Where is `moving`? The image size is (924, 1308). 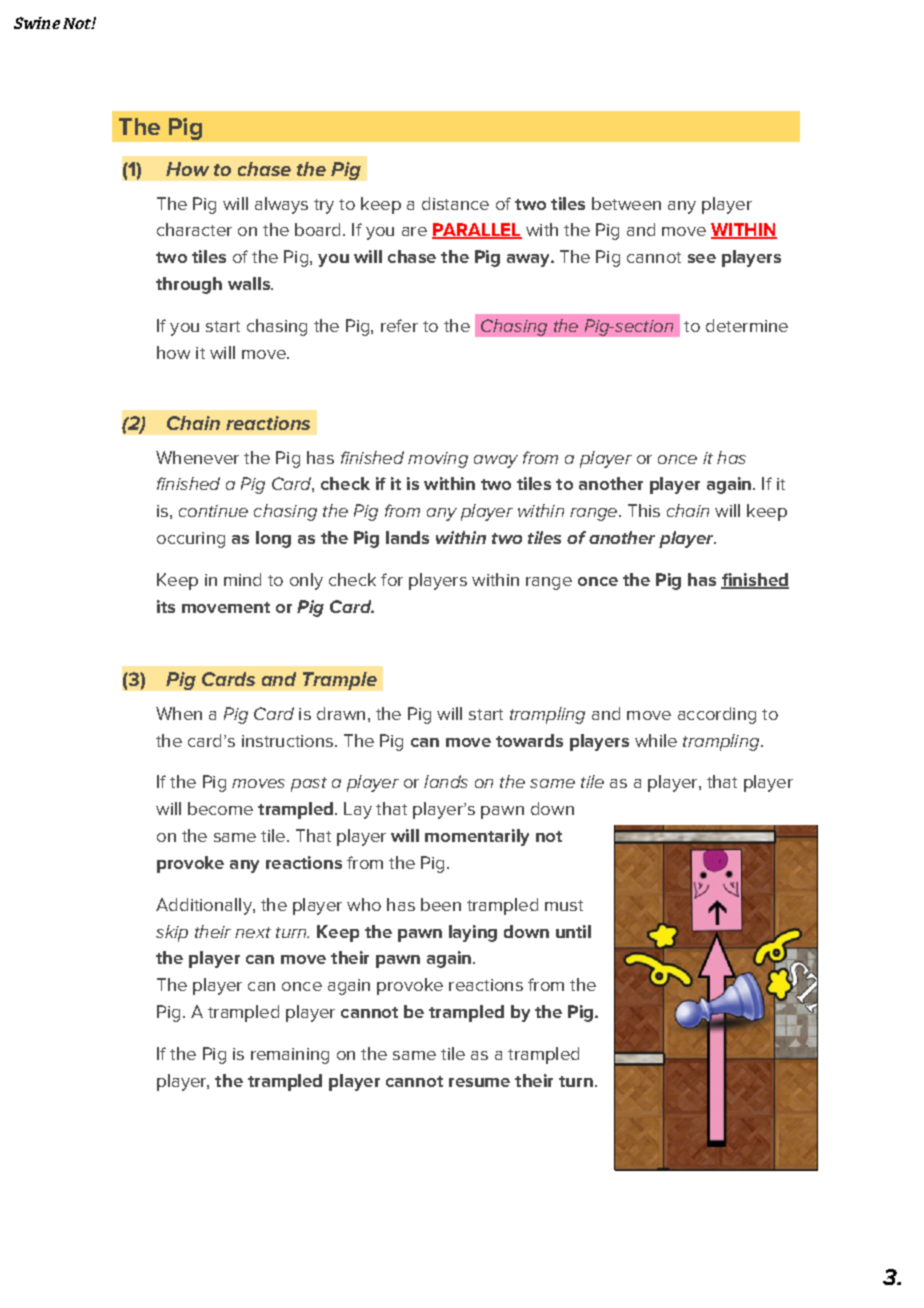 moving is located at coordinates (438, 460).
